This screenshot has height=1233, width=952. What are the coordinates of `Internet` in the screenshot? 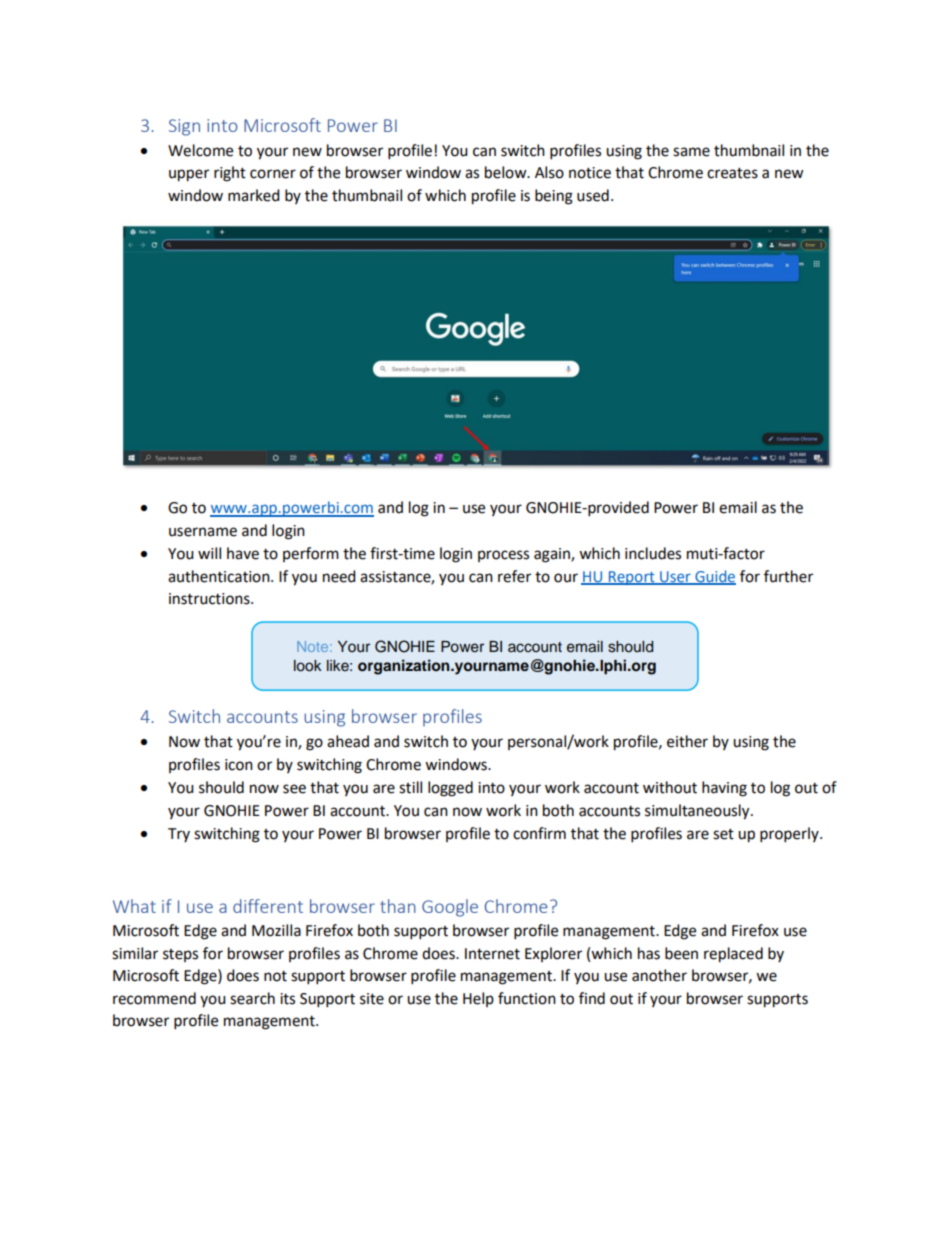 It's located at (492, 954).
